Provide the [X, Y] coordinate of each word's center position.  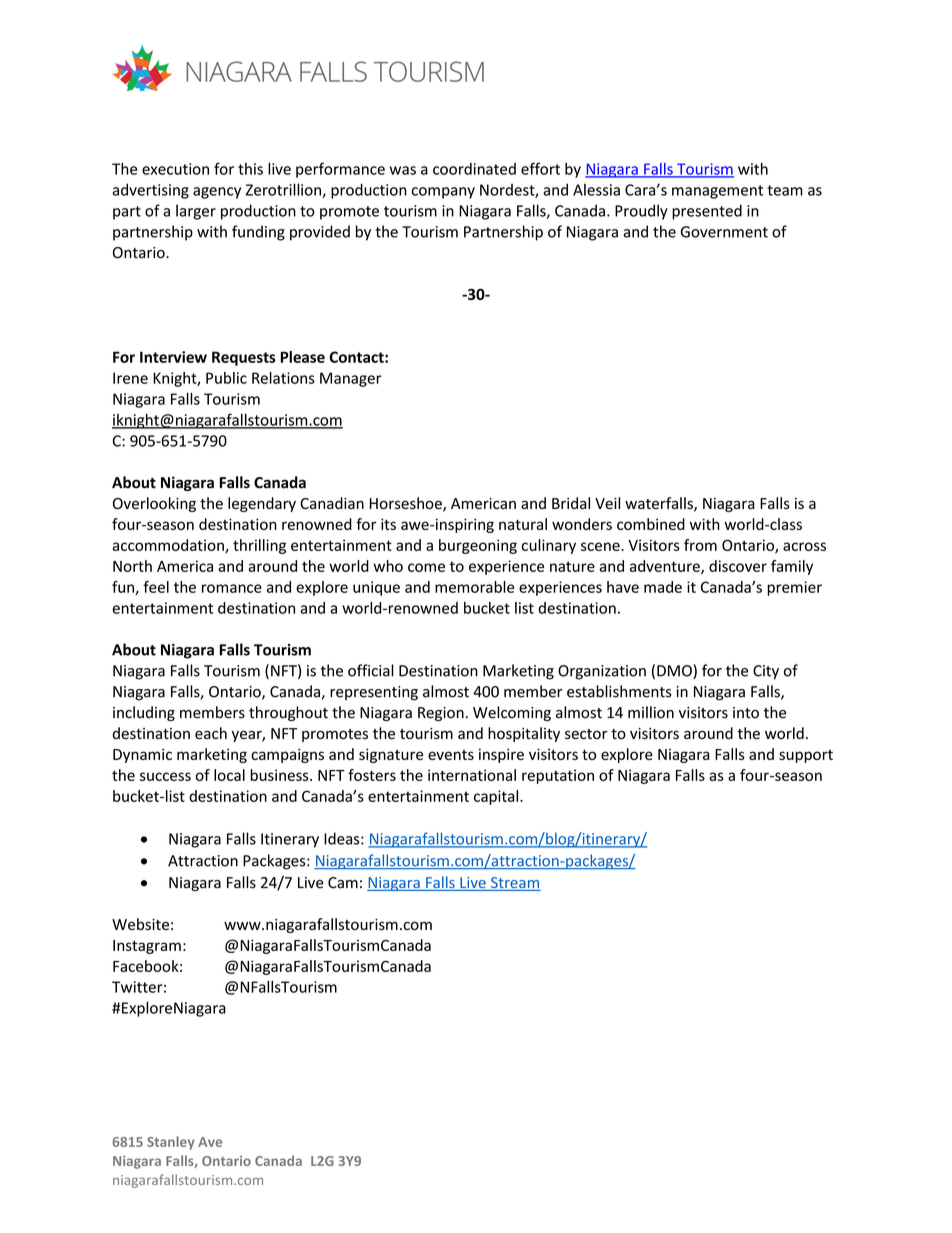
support [806, 756]
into [746, 713]
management [717, 192]
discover [738, 566]
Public [226, 378]
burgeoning [478, 546]
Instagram [147, 947]
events [451, 755]
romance [232, 588]
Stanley [171, 1143]
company [443, 193]
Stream [515, 884]
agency [217, 193]
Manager [351, 379]
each [211, 733]
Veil [607, 503]
